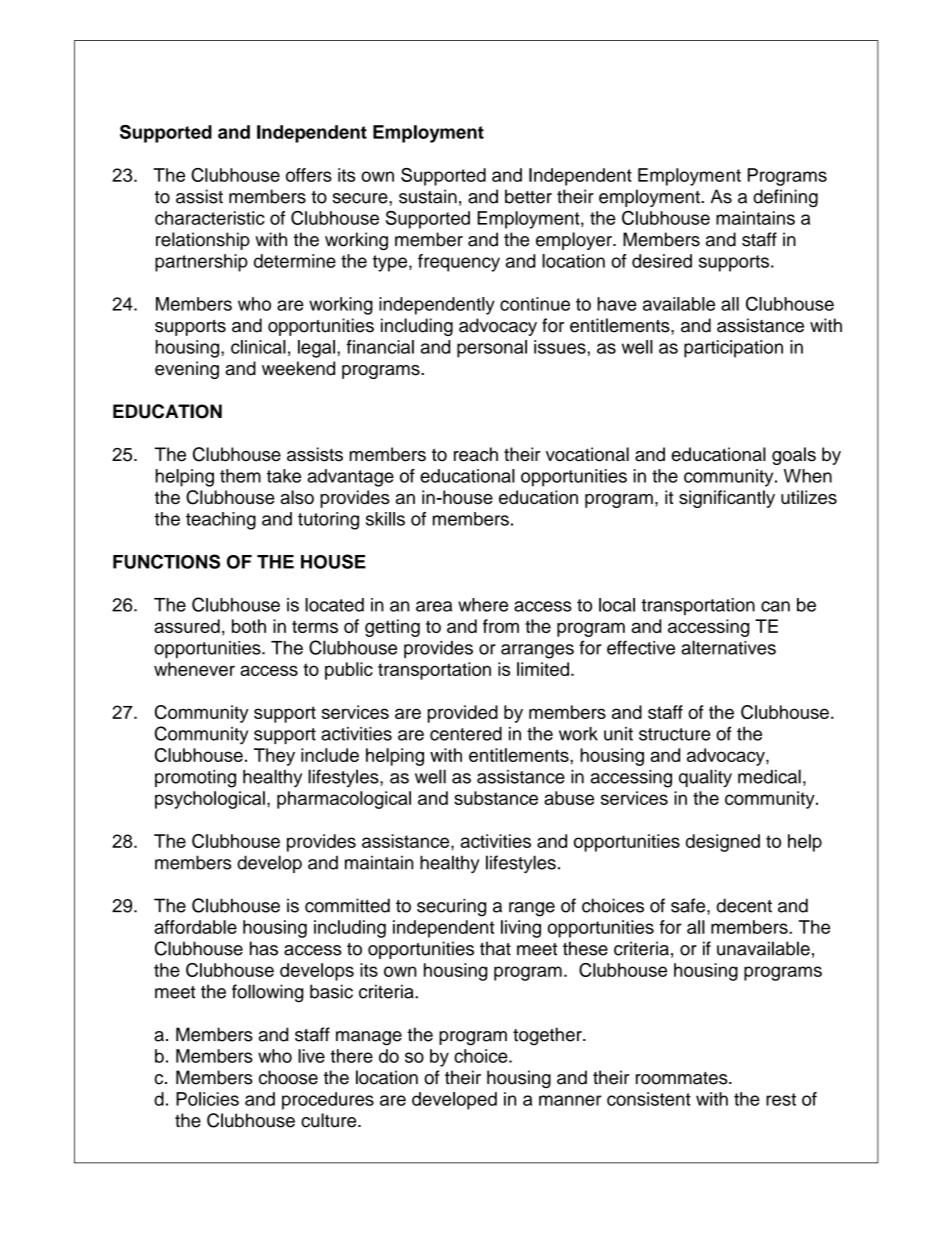 The width and height of the page is (952, 1233). I want to click on substance, so click(496, 798).
